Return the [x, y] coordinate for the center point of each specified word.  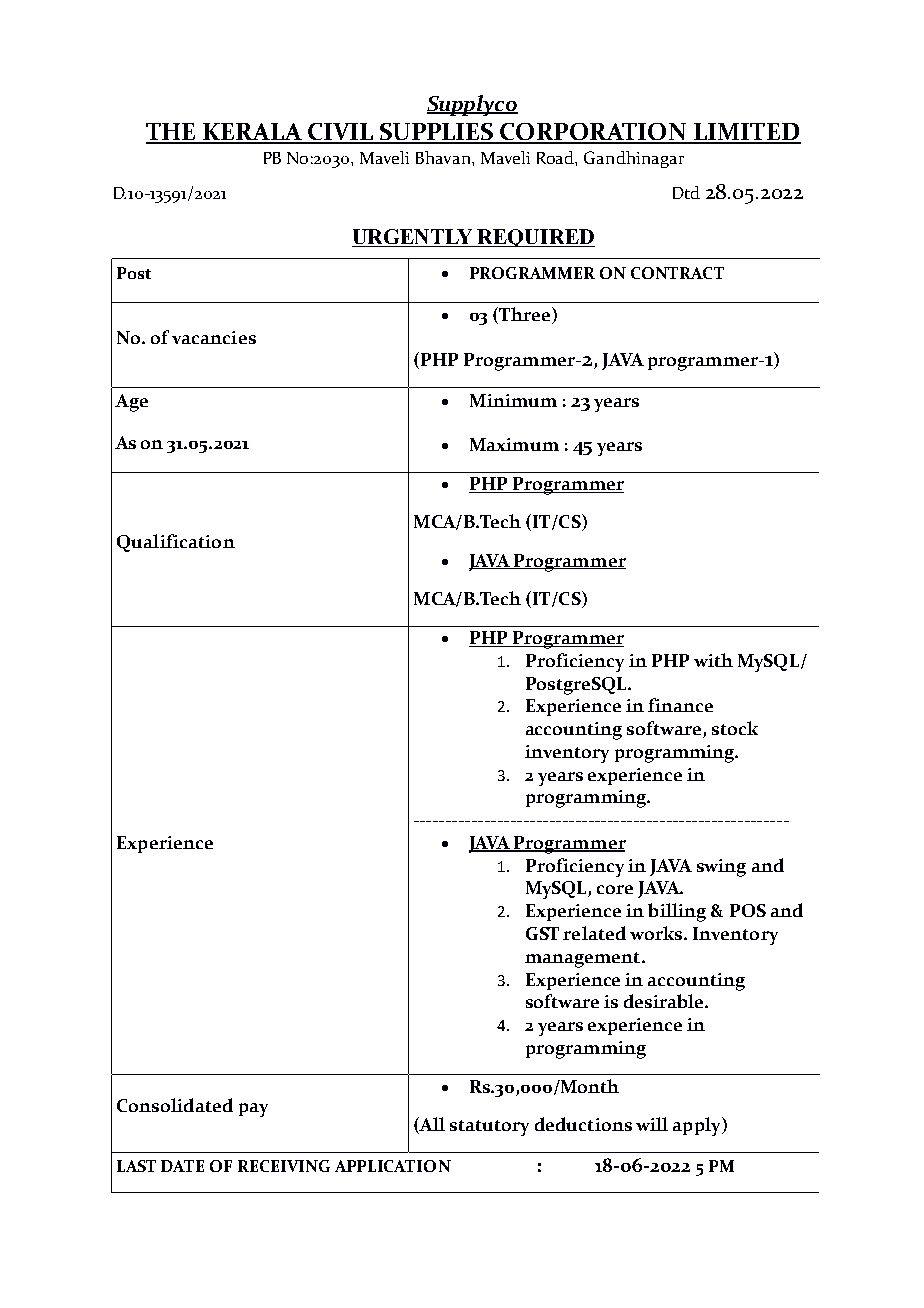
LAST [136, 1166]
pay [253, 1110]
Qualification [176, 543]
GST [542, 933]
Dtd [686, 192]
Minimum [513, 400]
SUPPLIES [437, 133]
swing [721, 868]
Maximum [514, 444]
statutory [489, 1128]
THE [172, 133]
